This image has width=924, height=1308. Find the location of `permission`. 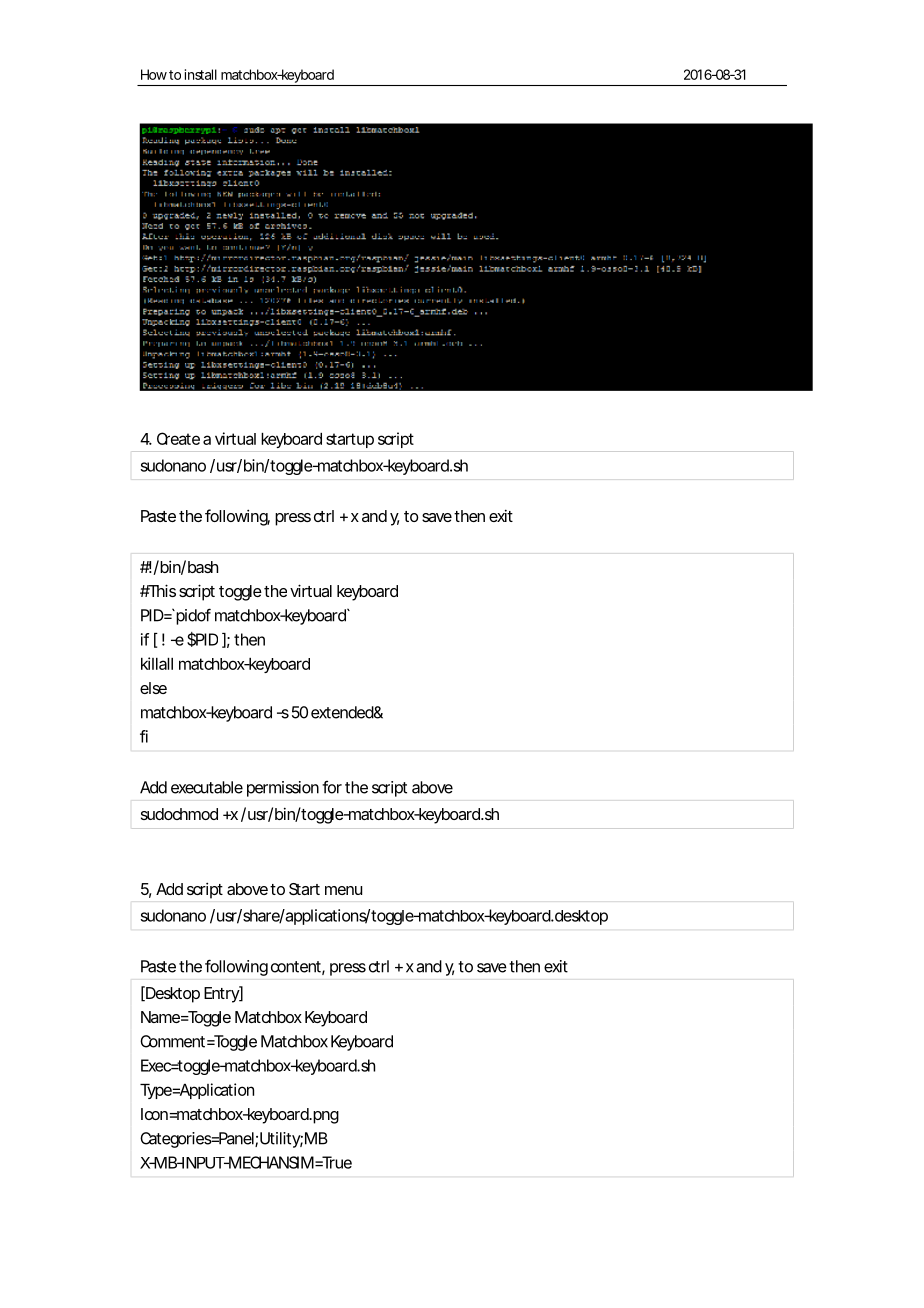

permission is located at coordinates (283, 789).
